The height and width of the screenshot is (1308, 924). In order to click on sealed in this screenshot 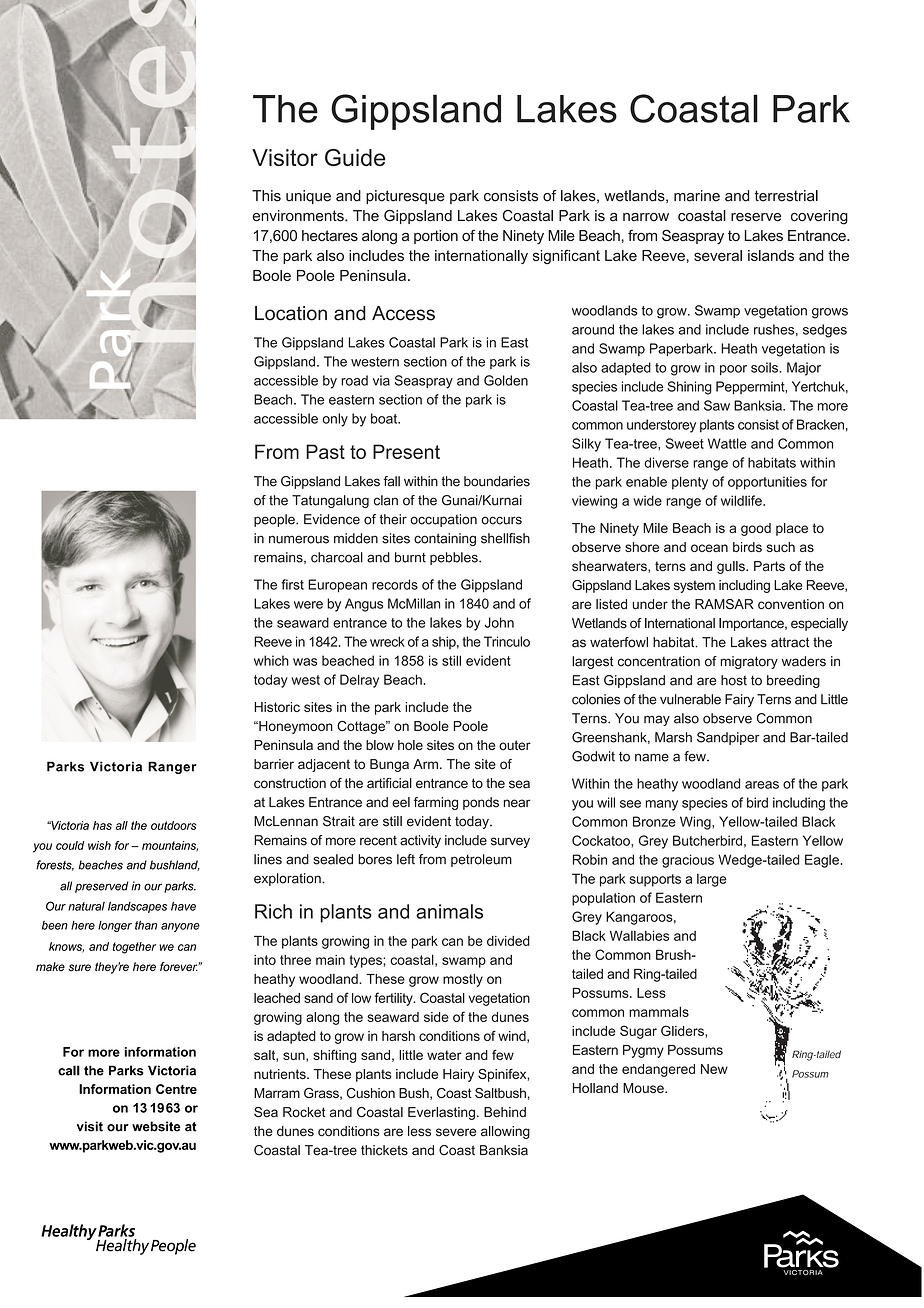, I will do `click(333, 859)`.
